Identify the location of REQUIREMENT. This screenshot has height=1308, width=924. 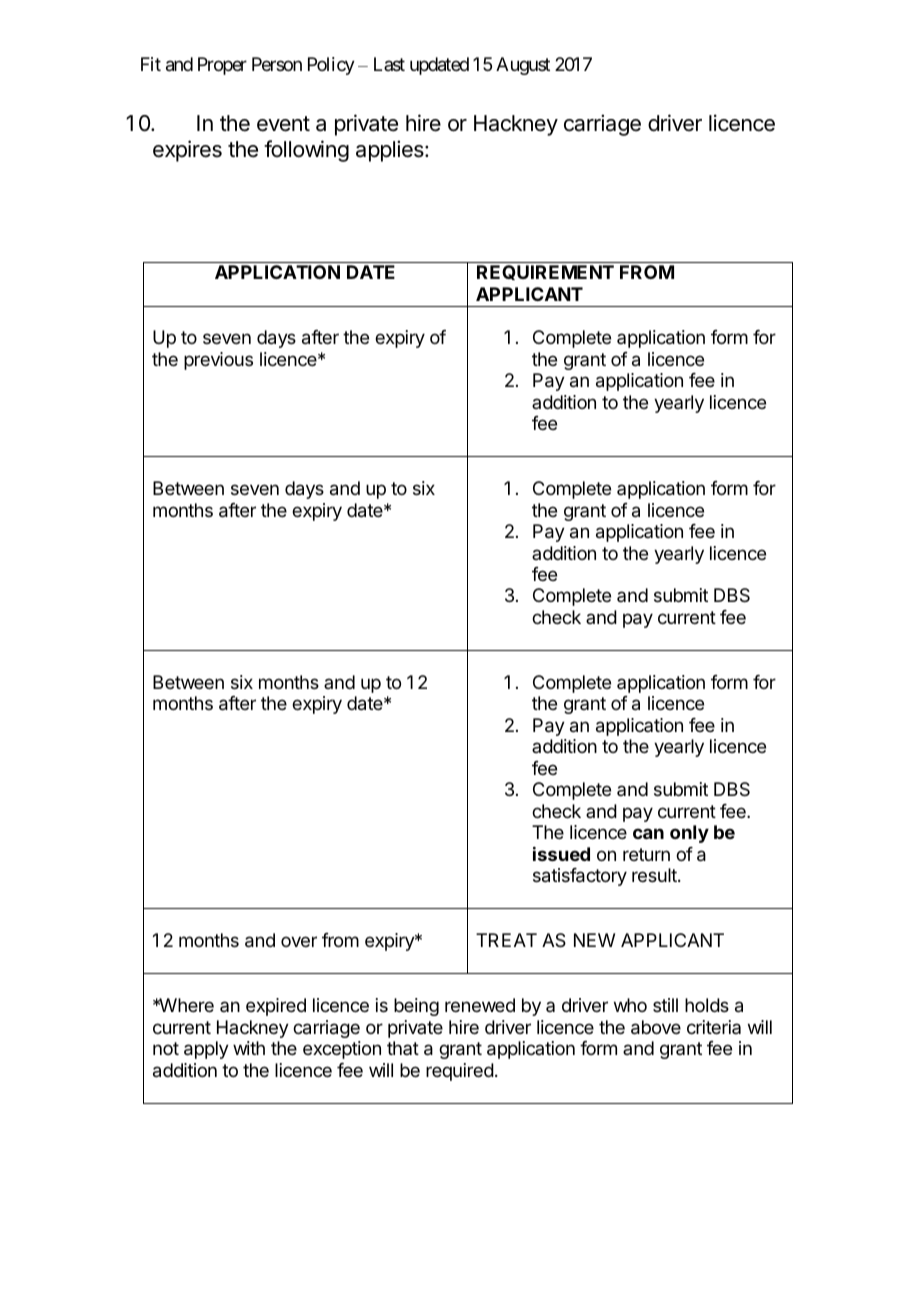
(545, 272).
